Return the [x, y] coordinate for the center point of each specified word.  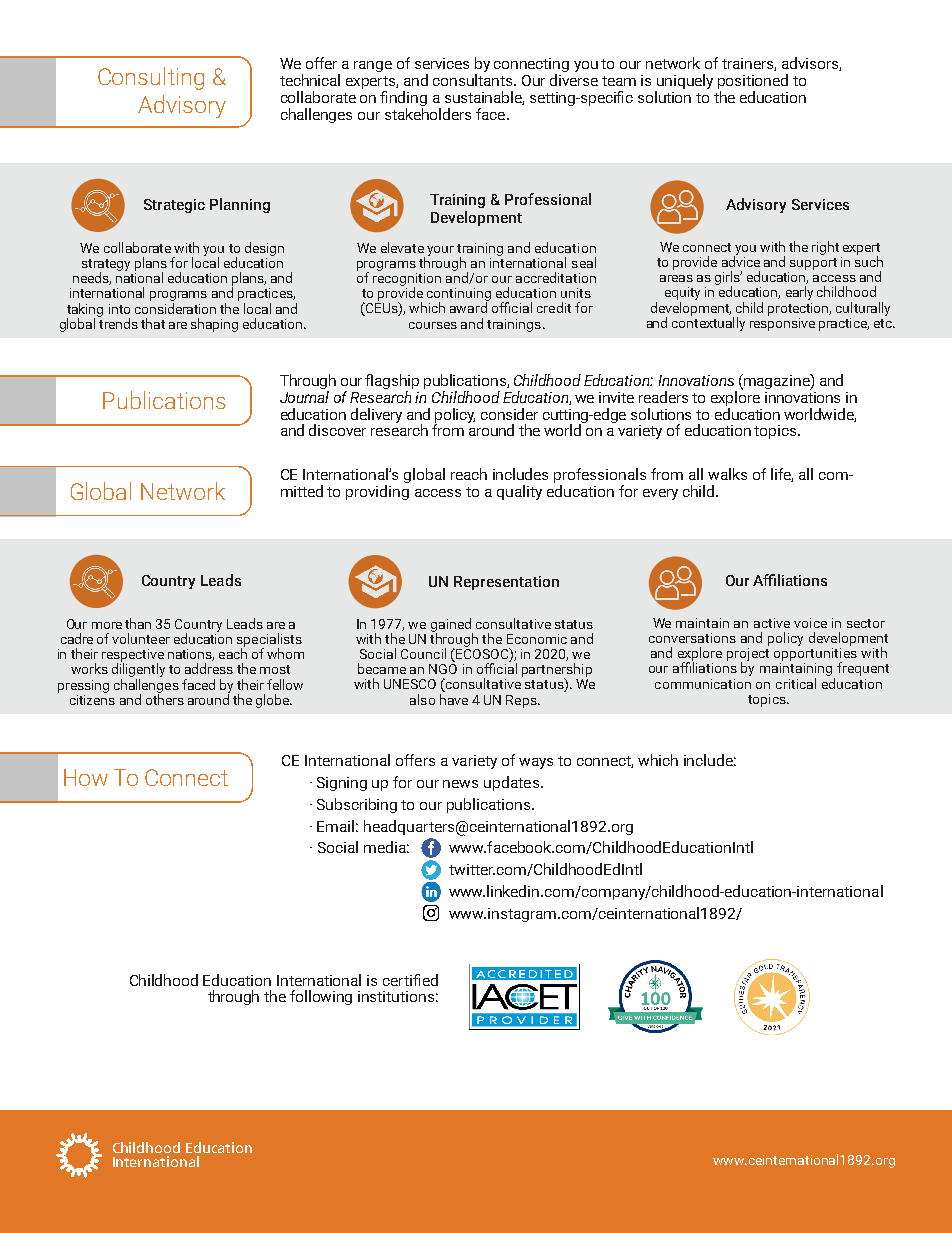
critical [796, 683]
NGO [443, 669]
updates [511, 783]
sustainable [484, 98]
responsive [782, 323]
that [153, 323]
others [165, 698]
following [321, 997]
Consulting [151, 78]
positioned [753, 83]
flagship [392, 383]
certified [410, 980]
